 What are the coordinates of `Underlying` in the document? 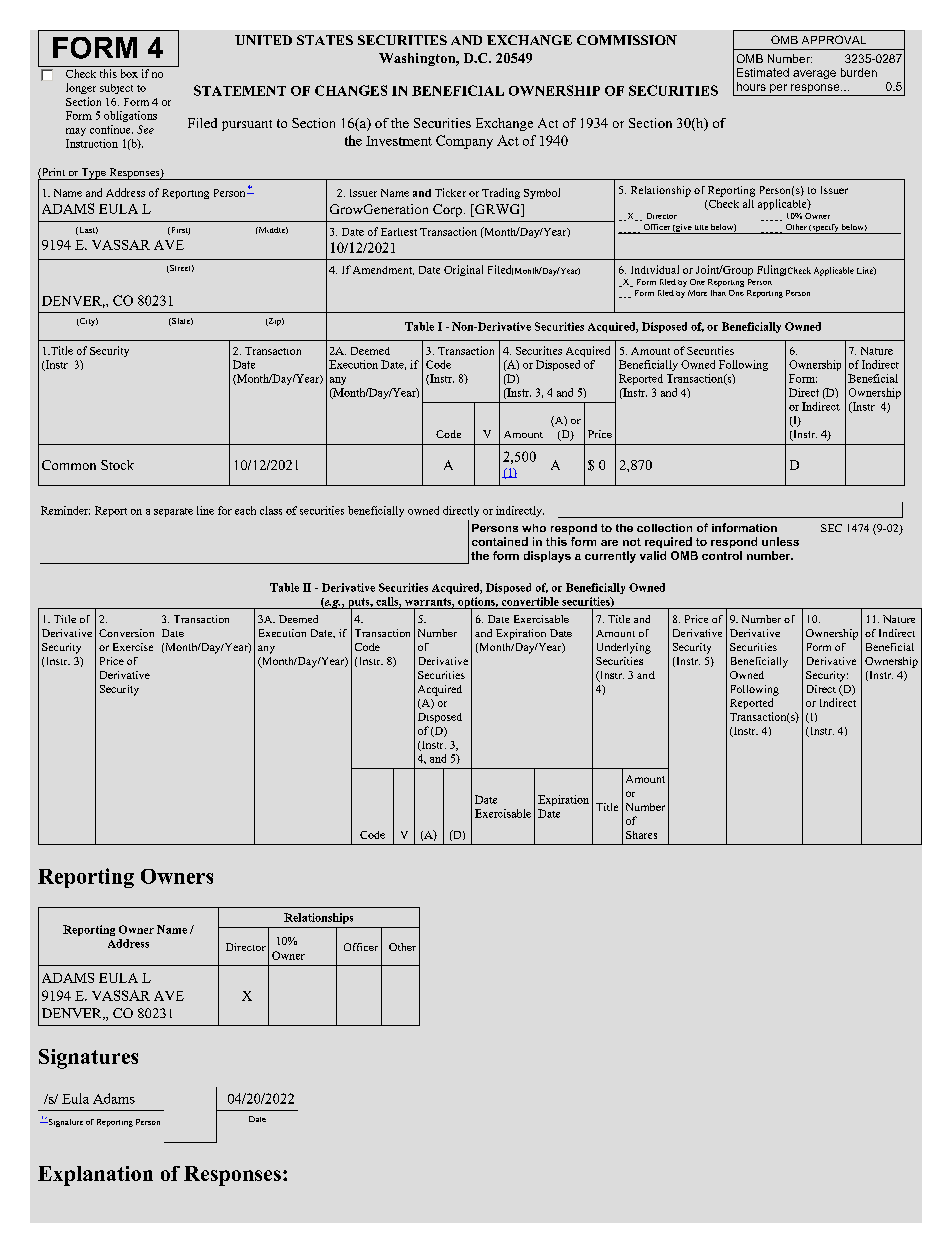 It's located at (624, 648).
